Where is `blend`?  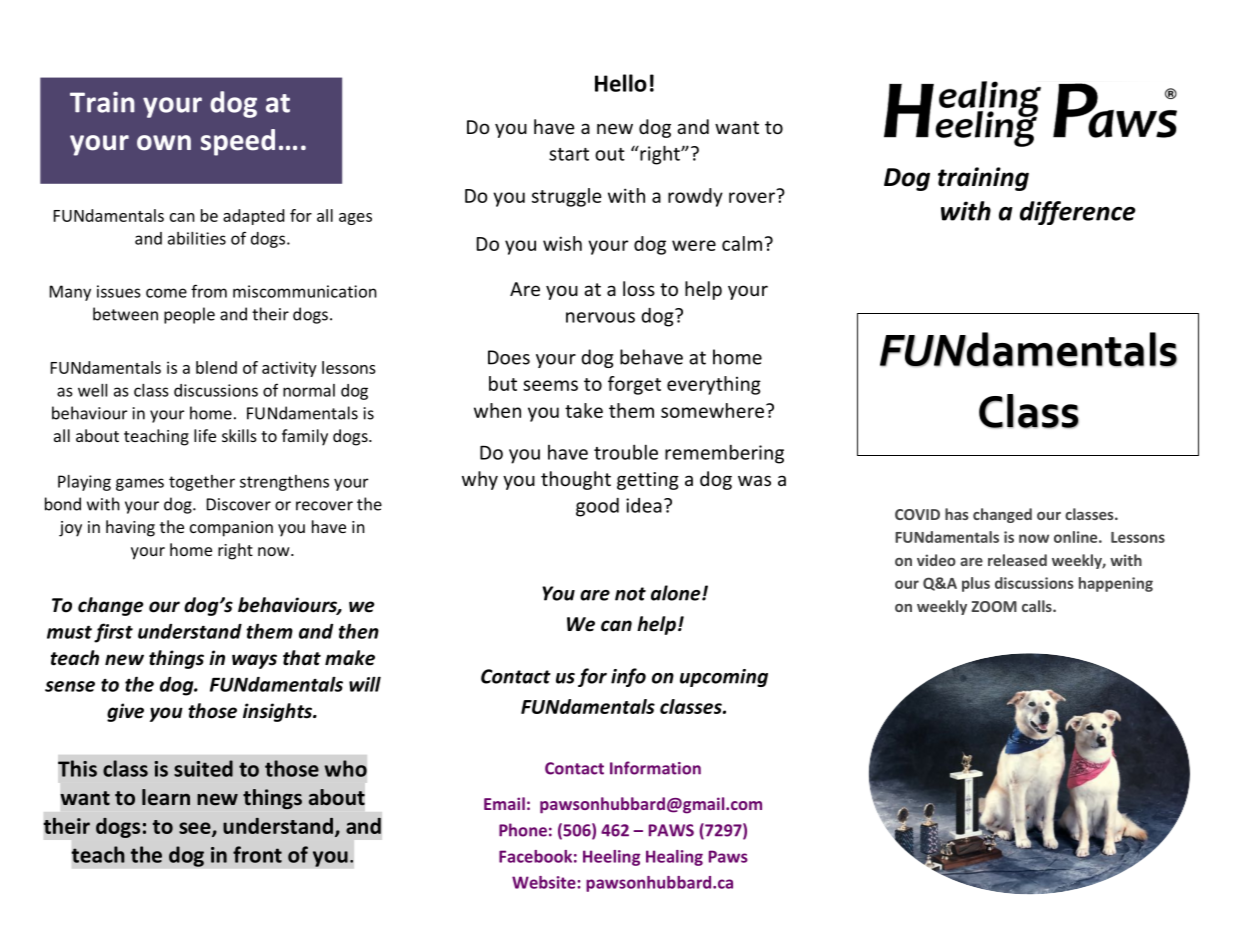
blend is located at coordinates (216, 367).
